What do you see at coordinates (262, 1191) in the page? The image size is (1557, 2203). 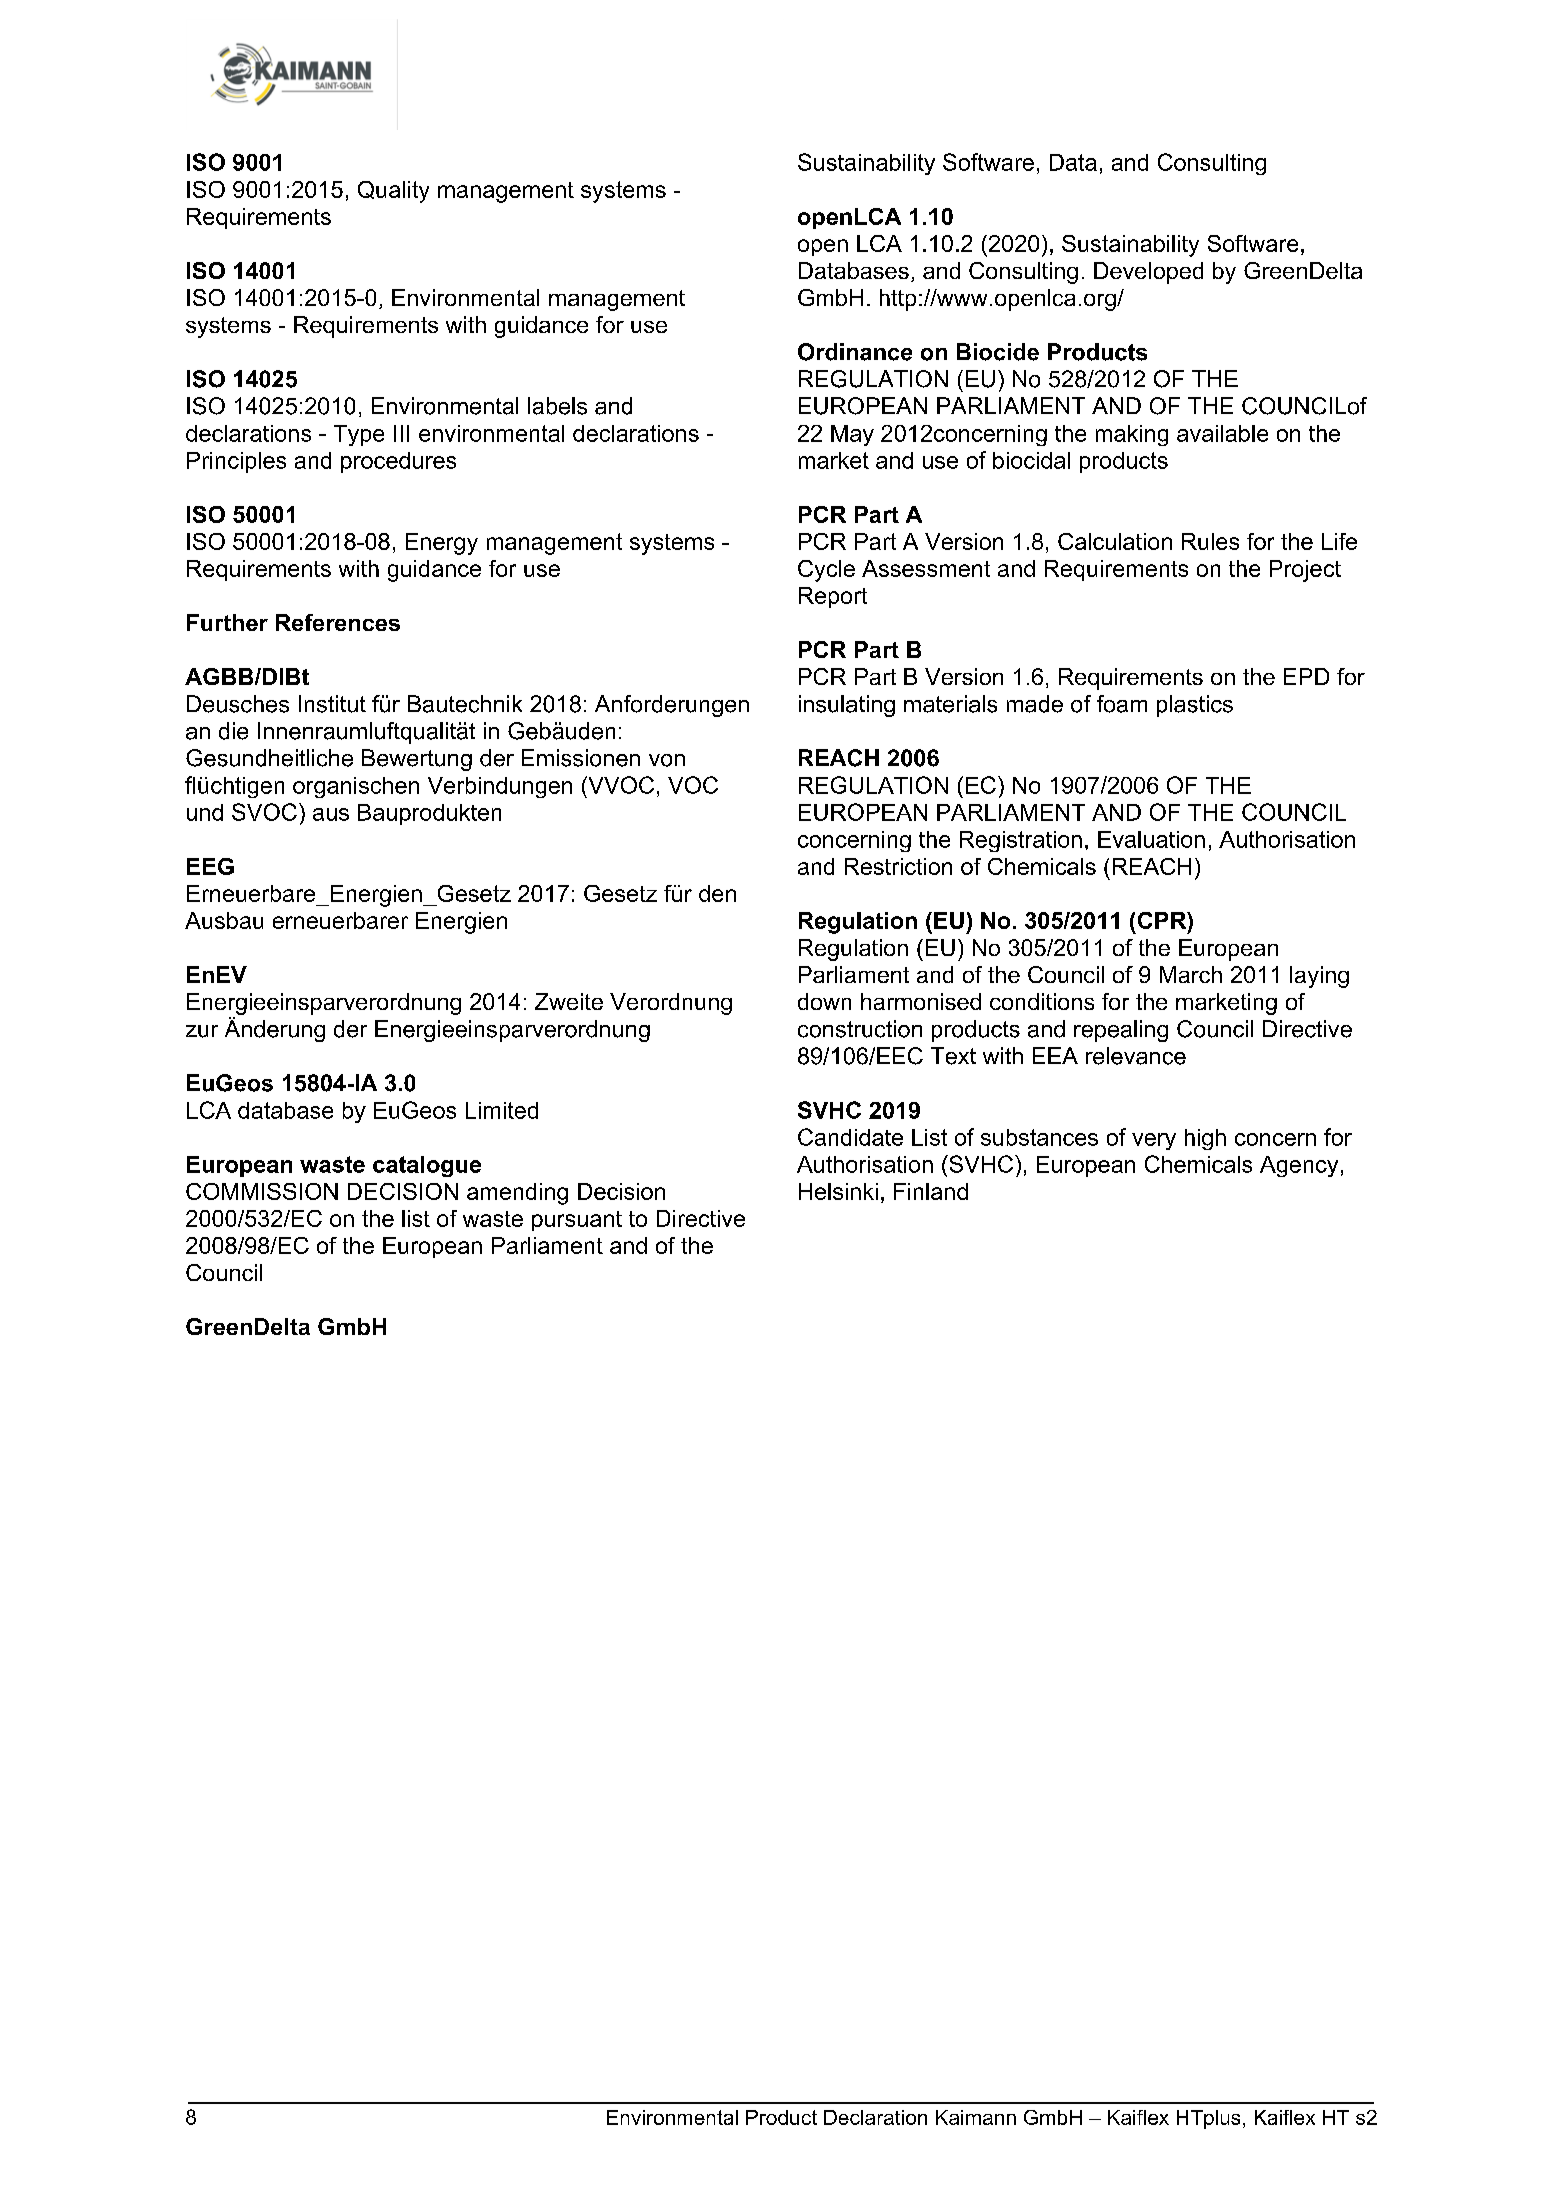 I see `COMMISSION` at bounding box center [262, 1191].
